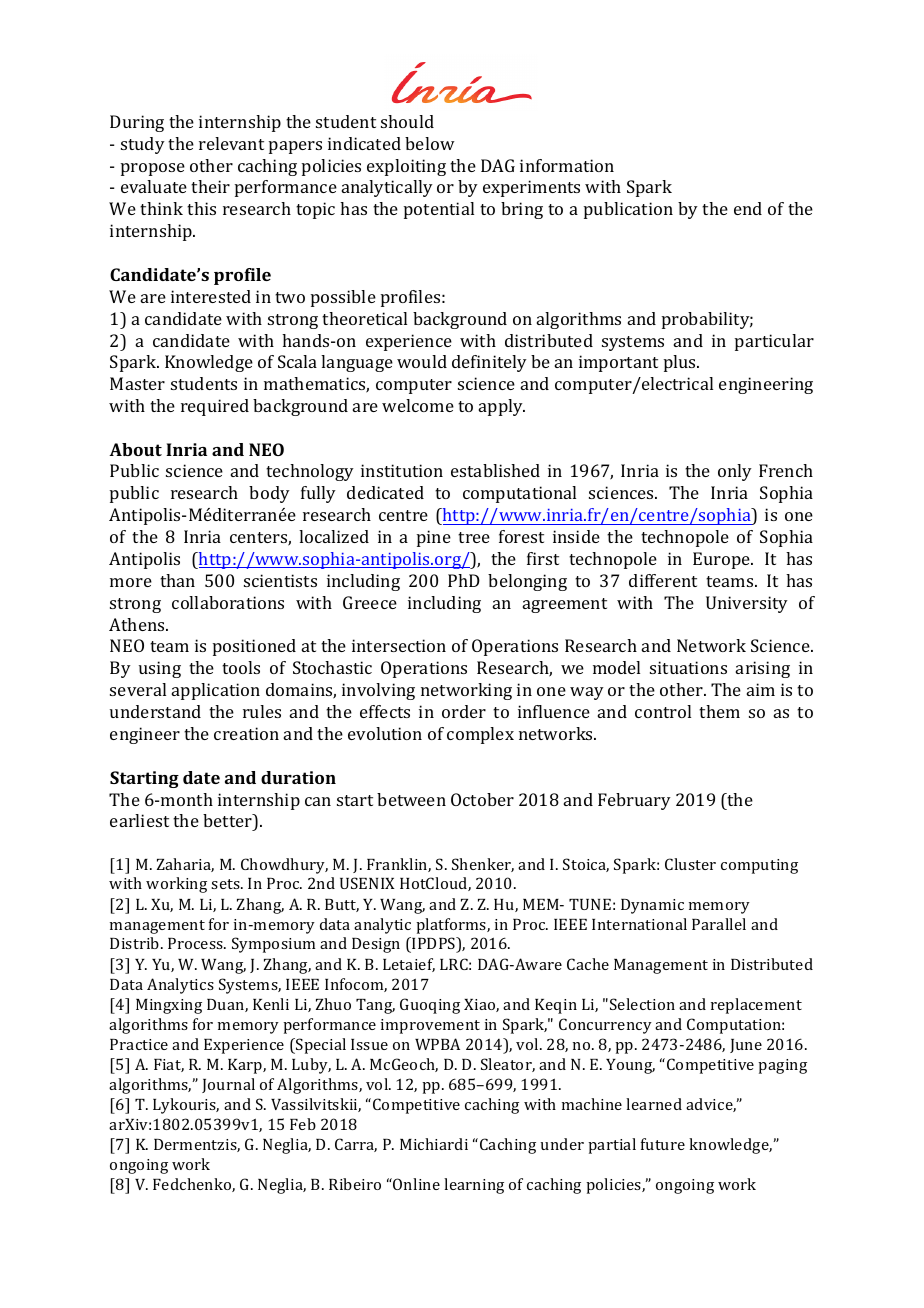 The width and height of the screenshot is (924, 1308). What do you see at coordinates (735, 472) in the screenshot?
I see `only` at bounding box center [735, 472].
